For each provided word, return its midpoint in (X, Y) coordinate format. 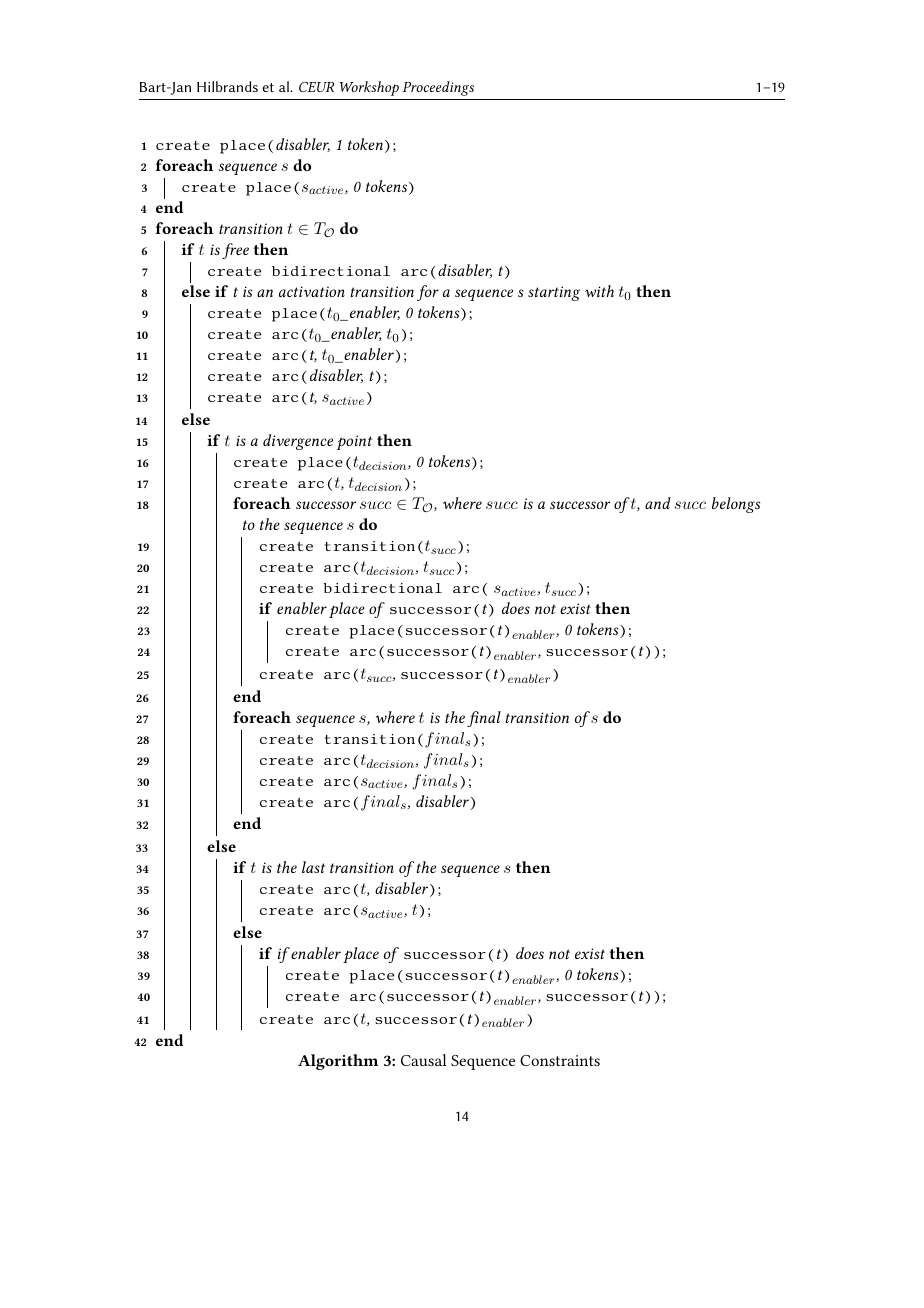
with (599, 291)
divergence (298, 442)
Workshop (369, 88)
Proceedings (438, 88)
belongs (736, 505)
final (484, 719)
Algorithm (338, 1062)
